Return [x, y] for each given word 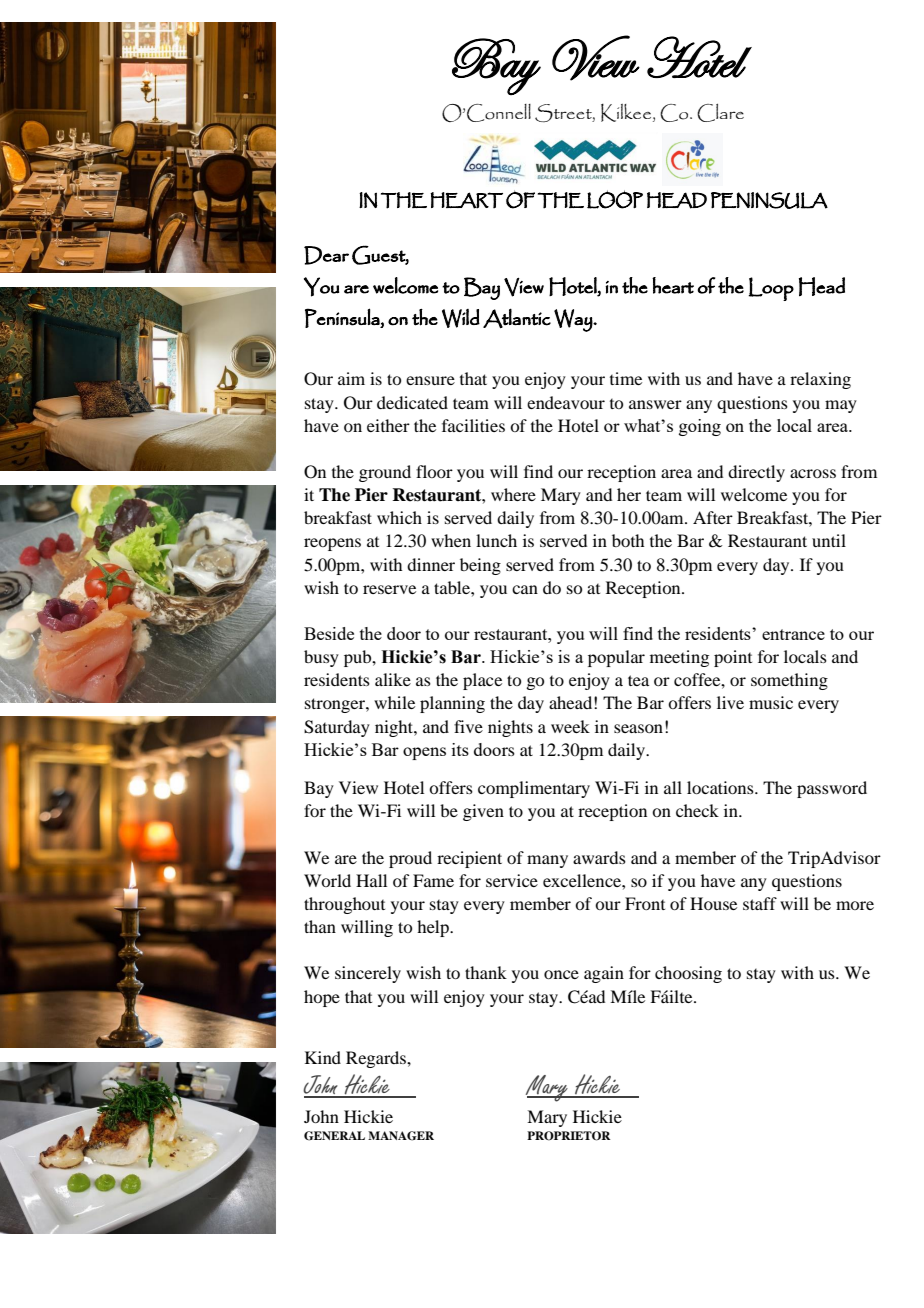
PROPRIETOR [568, 1136]
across [813, 473]
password [832, 789]
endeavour [566, 402]
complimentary [534, 789]
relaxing [820, 380]
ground [385, 473]
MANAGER [401, 1136]
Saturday [337, 728]
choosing [688, 974]
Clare [720, 113]
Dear [326, 255]
